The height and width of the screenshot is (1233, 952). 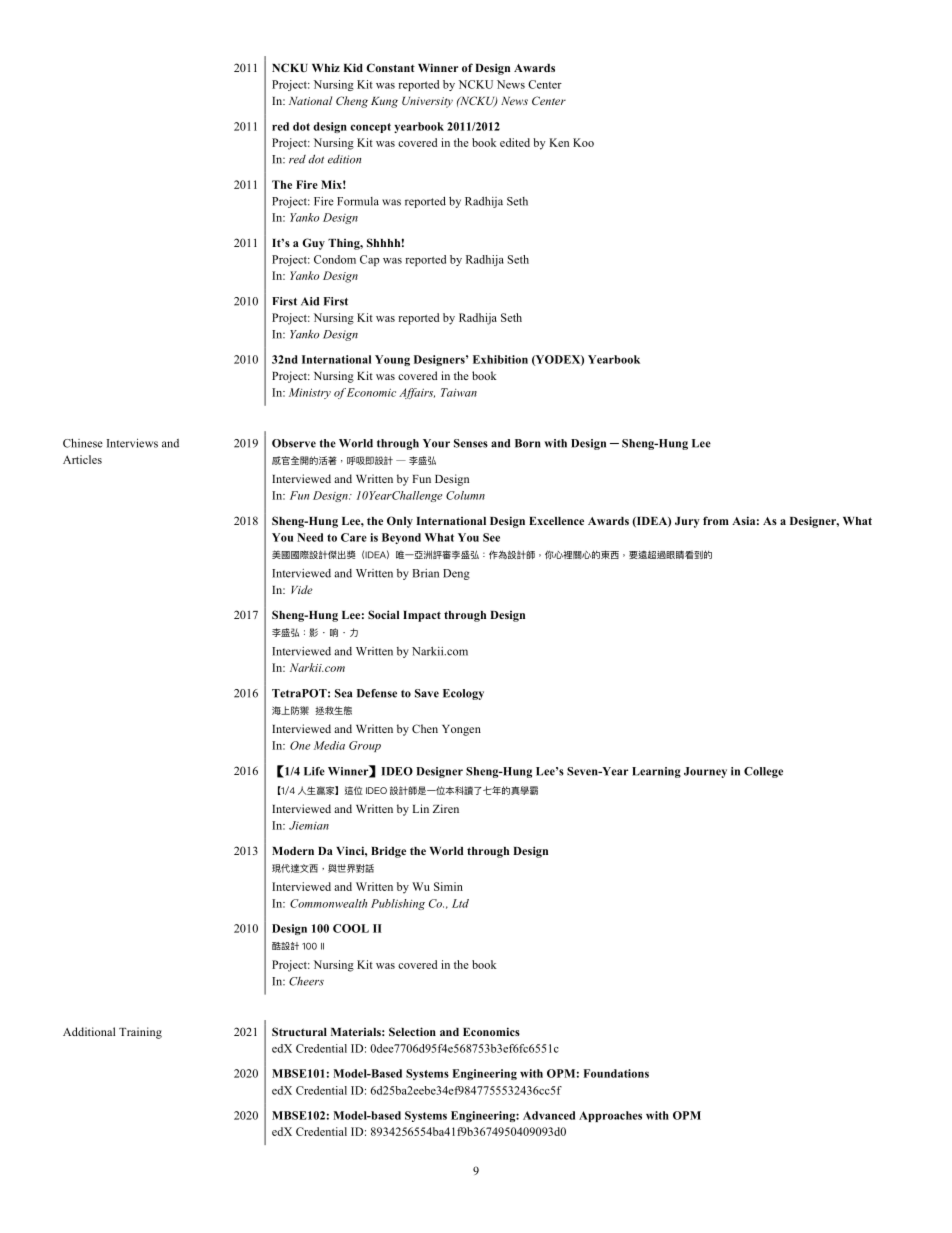 I want to click on One, so click(x=300, y=745).
